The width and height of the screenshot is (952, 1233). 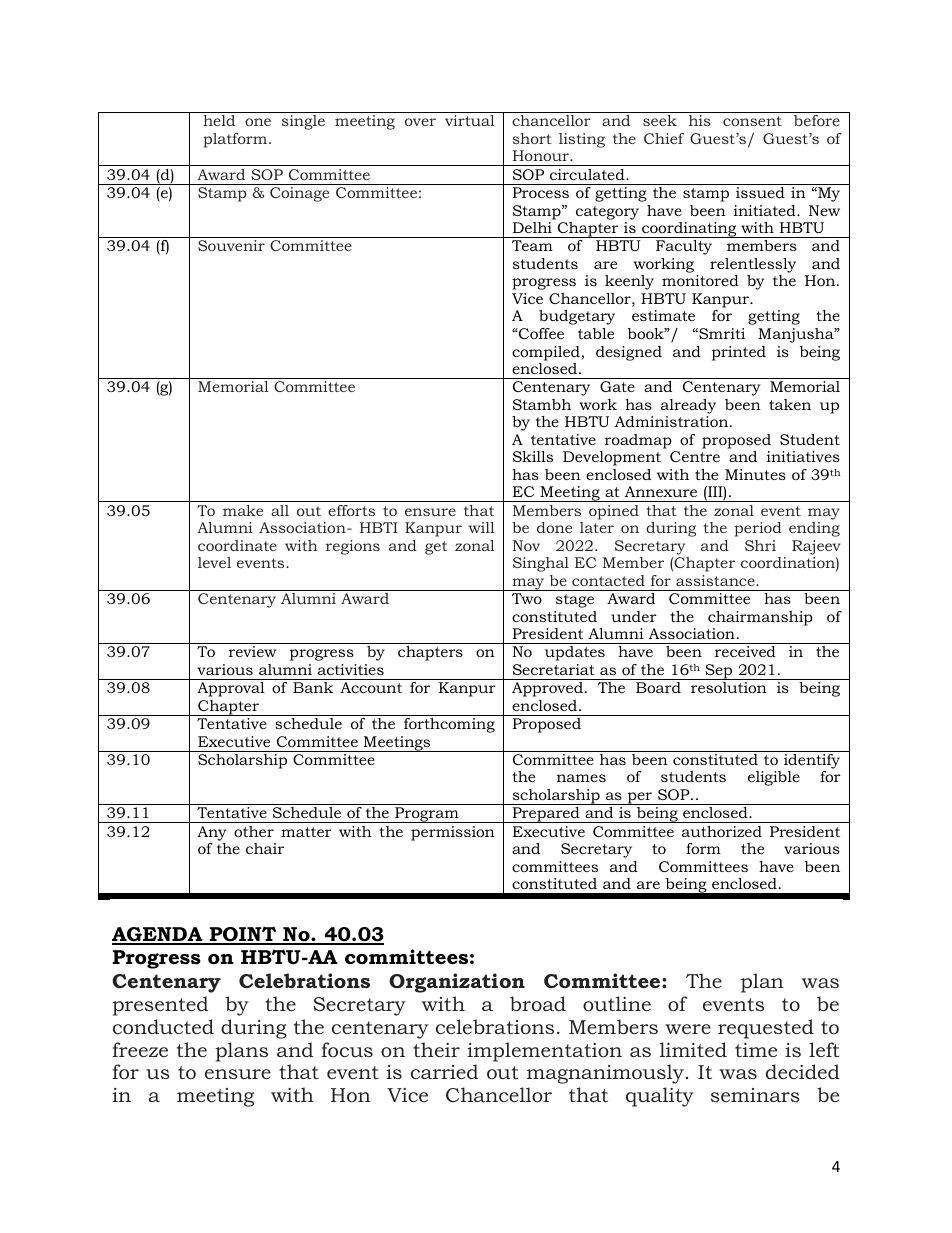 What do you see at coordinates (752, 121) in the screenshot?
I see `consent` at bounding box center [752, 121].
